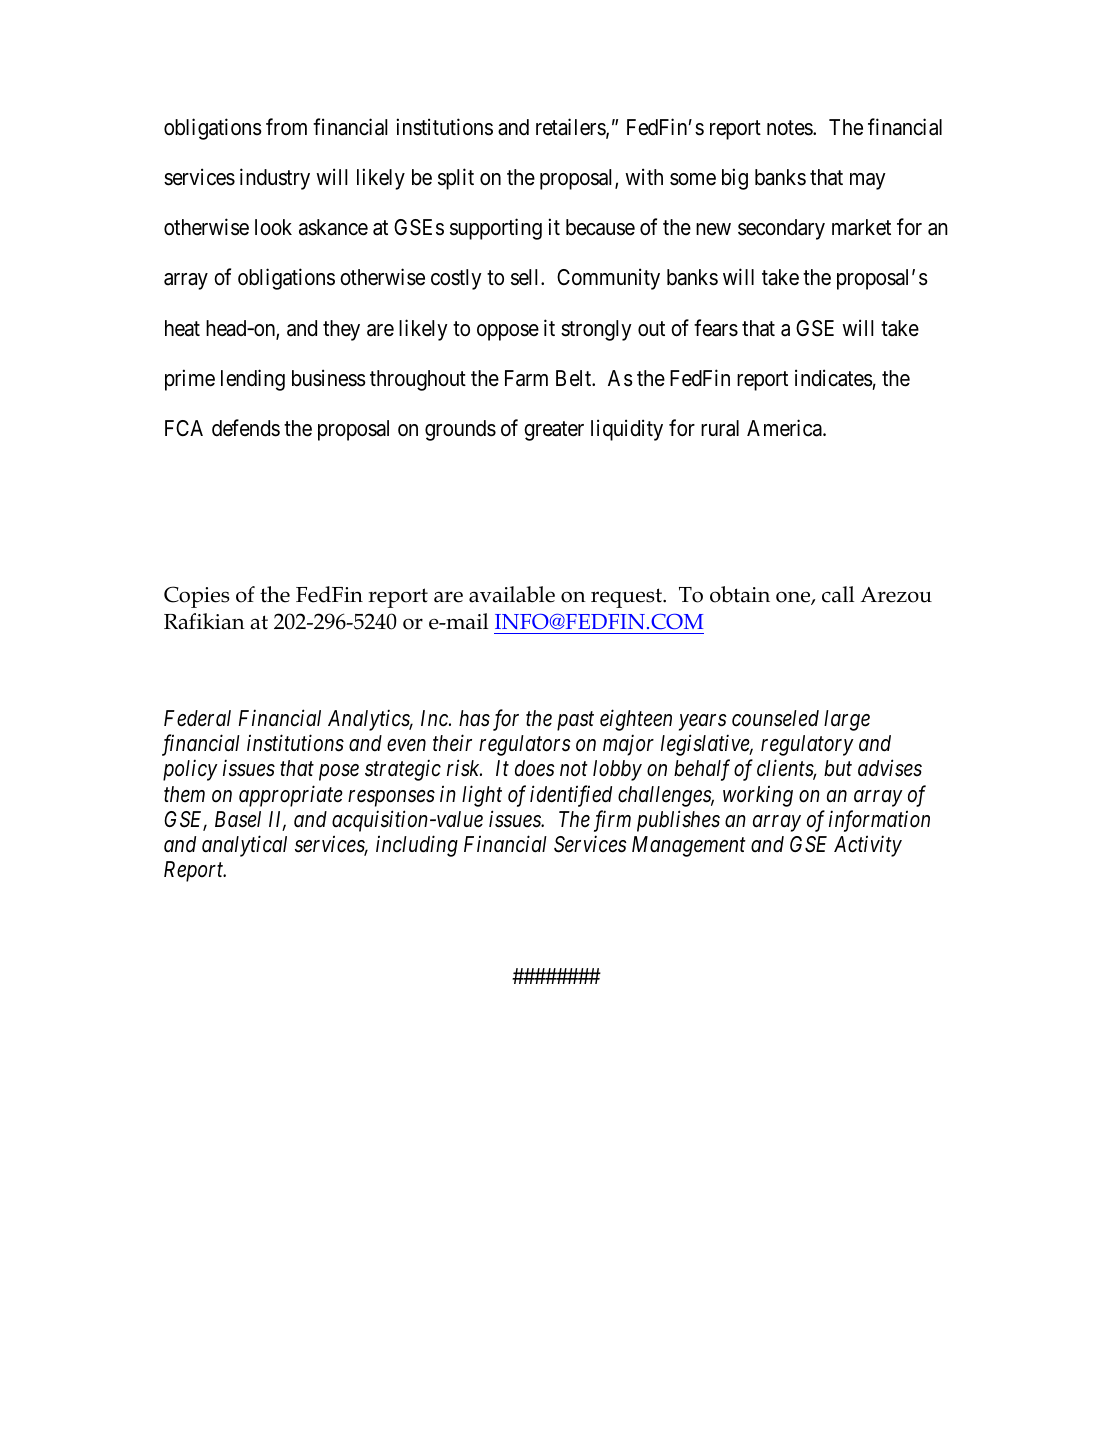 The image size is (1112, 1440). I want to click on split, so click(456, 179).
